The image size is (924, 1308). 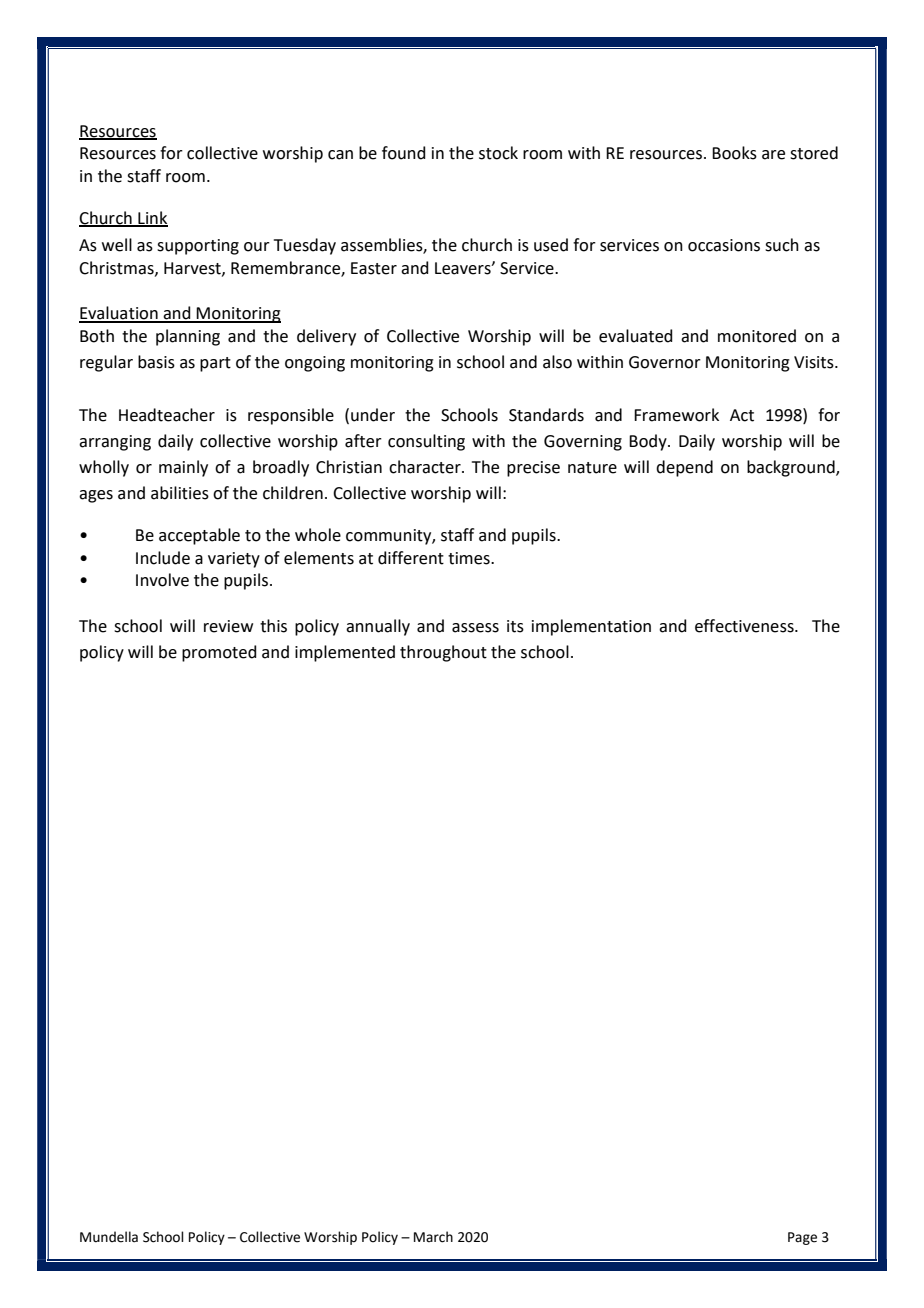 What do you see at coordinates (433, 1237) in the screenshot?
I see `March` at bounding box center [433, 1237].
